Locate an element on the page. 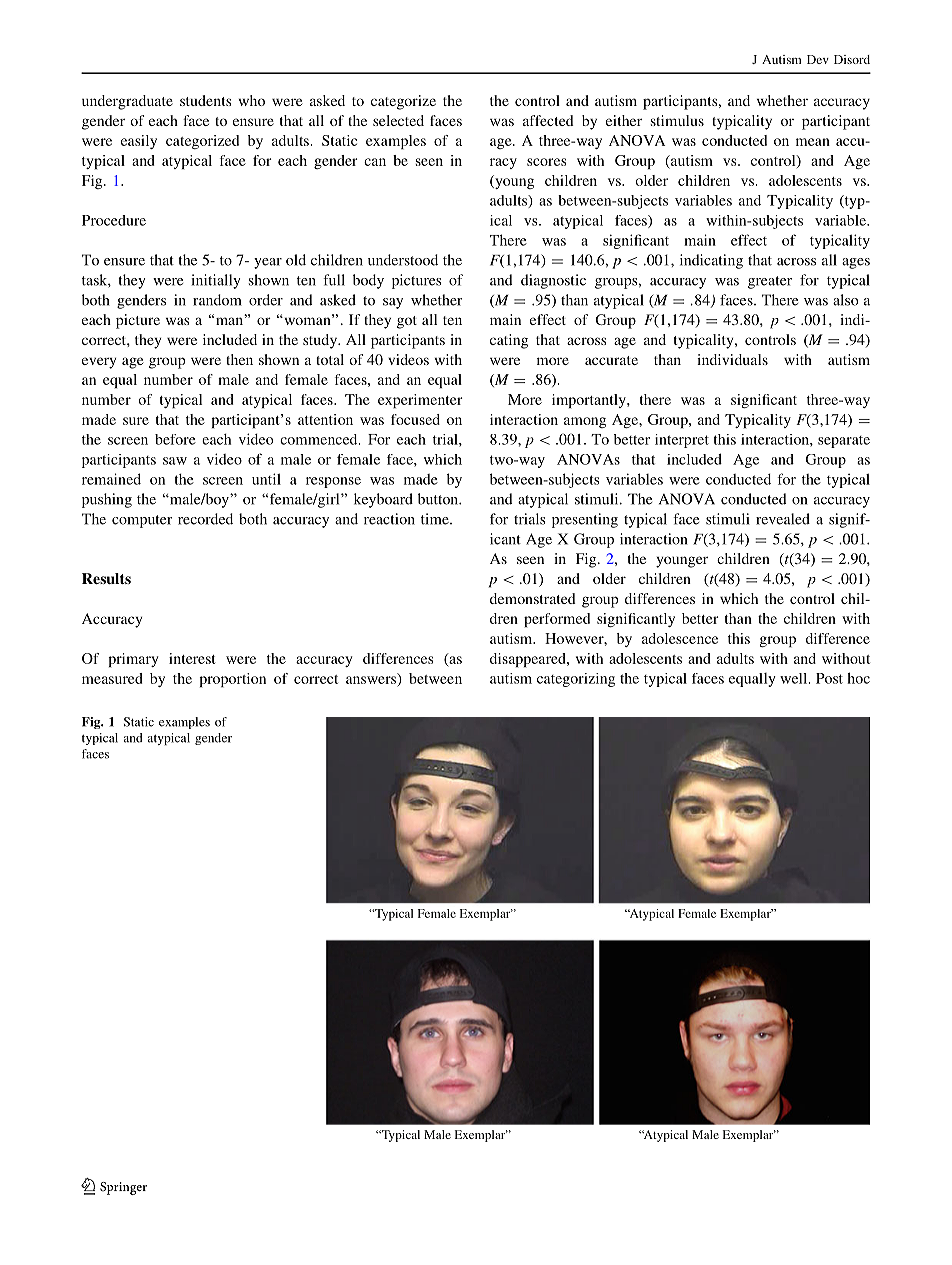 The width and height of the image is (952, 1265). Dev is located at coordinates (818, 59).
